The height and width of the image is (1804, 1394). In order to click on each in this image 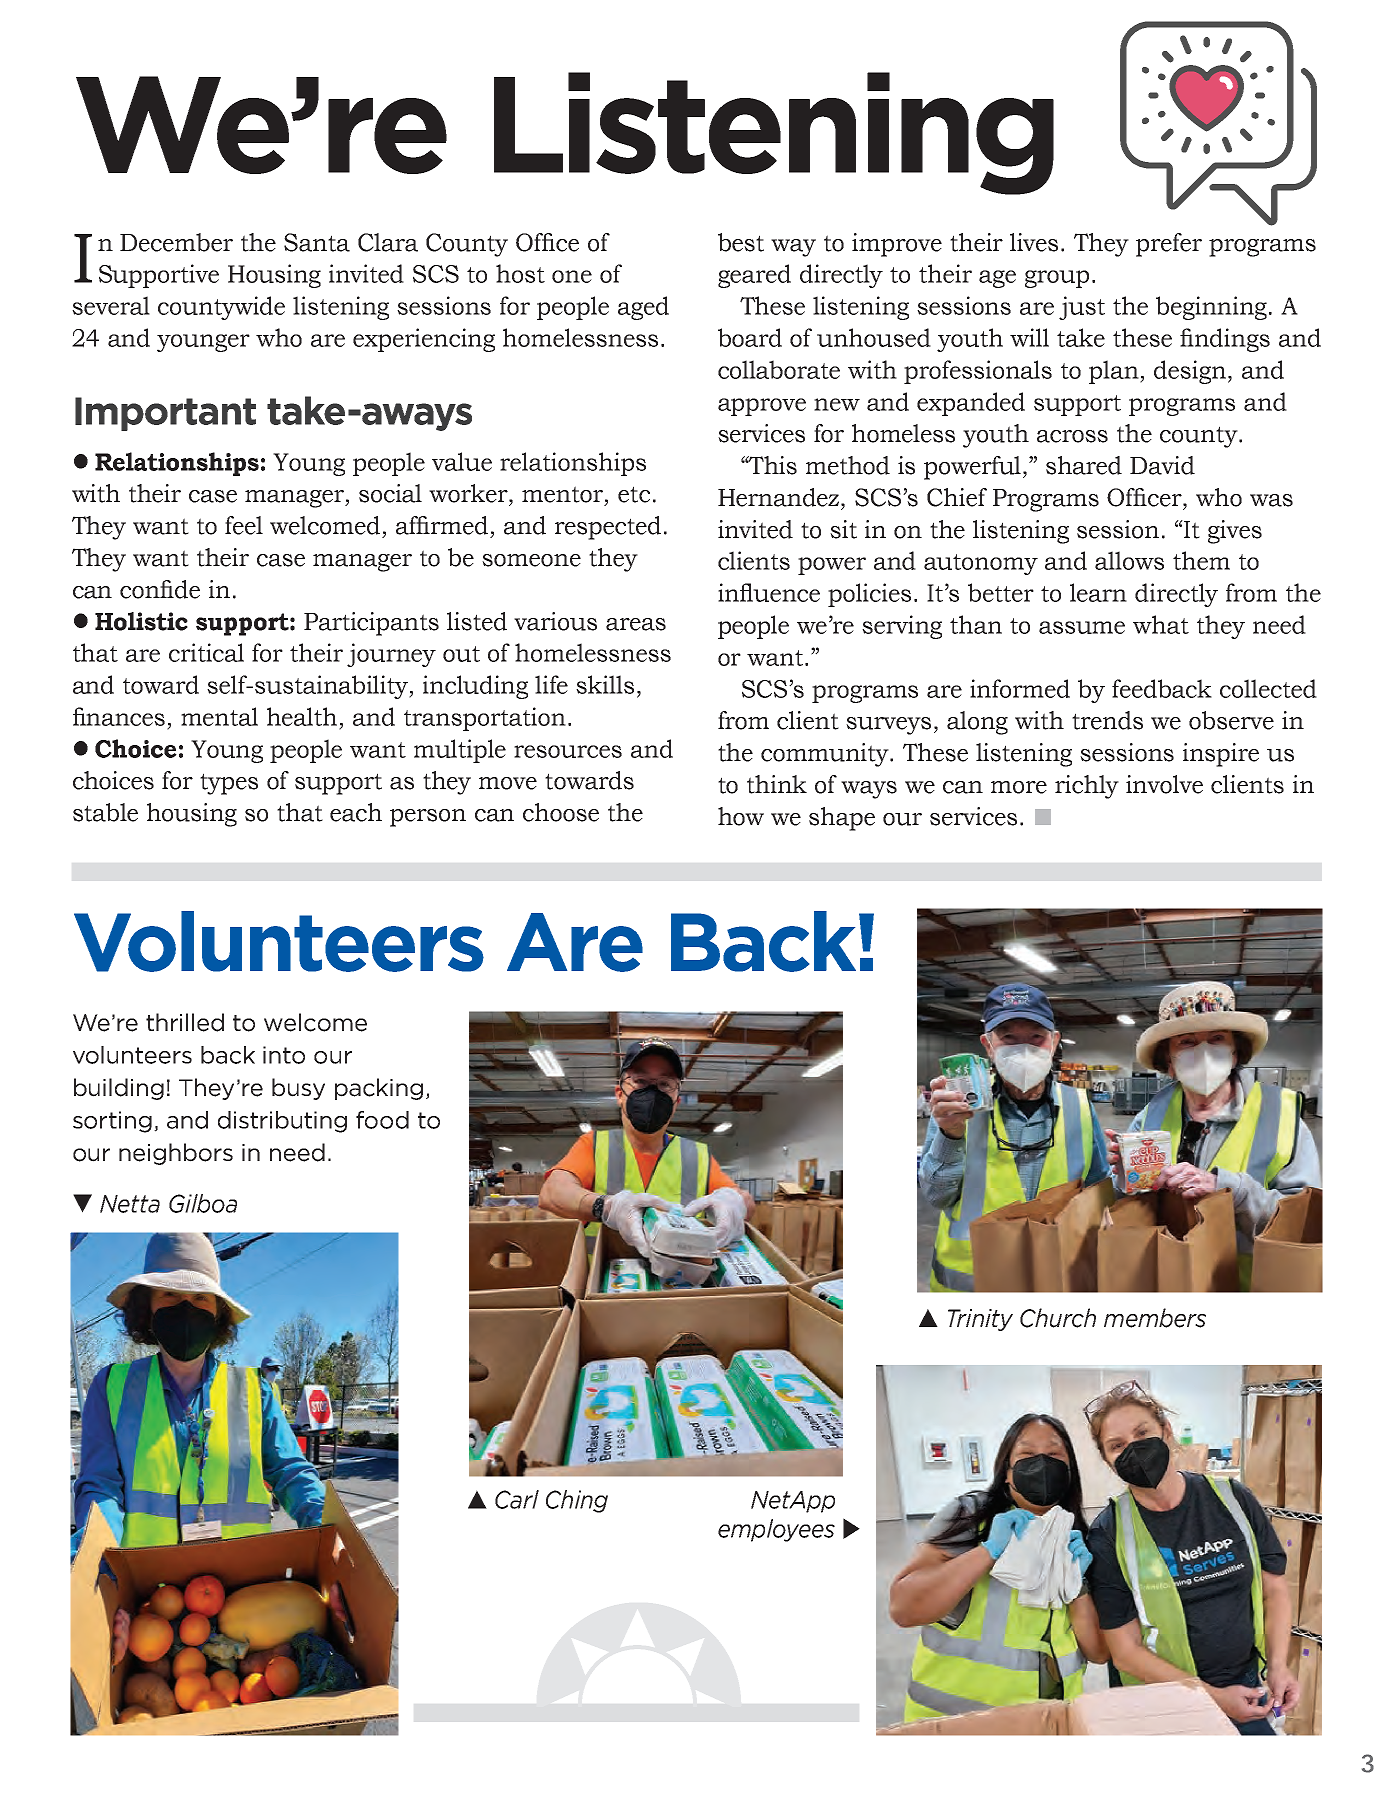, I will do `click(356, 812)`.
